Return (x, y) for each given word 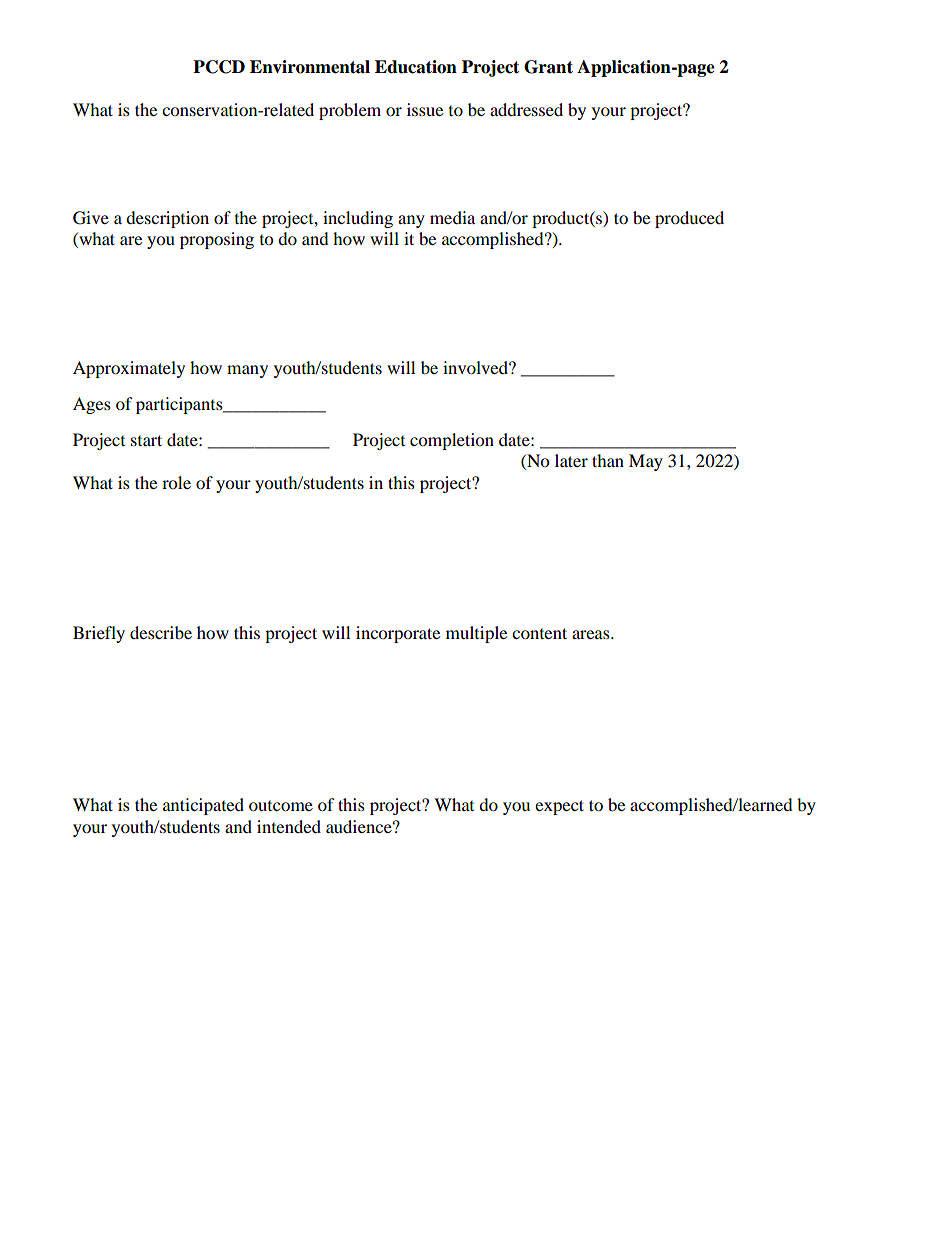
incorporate (398, 634)
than (608, 460)
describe (161, 632)
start (146, 440)
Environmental (310, 67)
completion (452, 441)
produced (689, 219)
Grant (548, 67)
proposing (217, 240)
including (358, 219)
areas (592, 634)
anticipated (203, 806)
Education (416, 67)
